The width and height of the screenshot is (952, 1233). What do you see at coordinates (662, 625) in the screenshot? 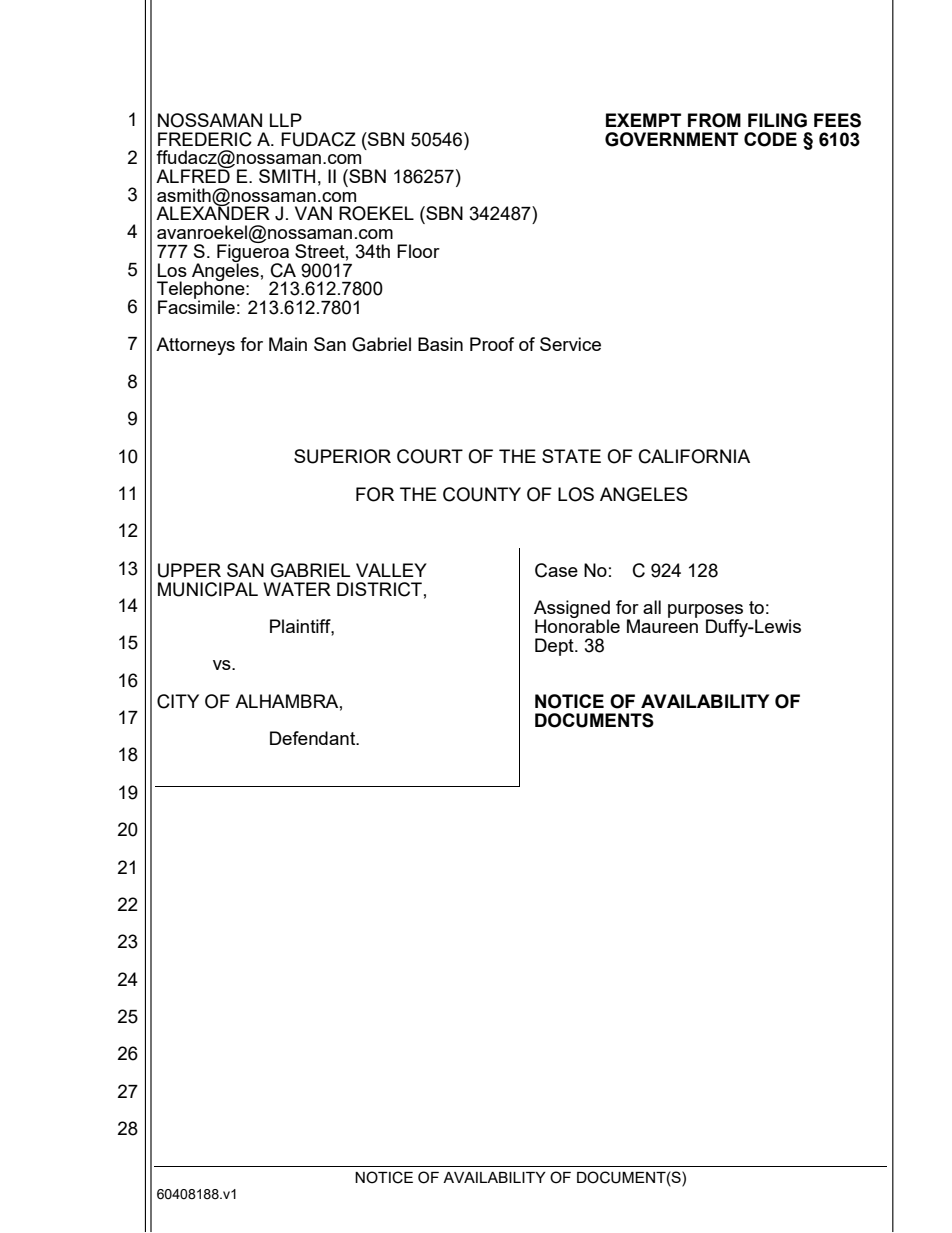
I see `Maureen` at bounding box center [662, 625].
